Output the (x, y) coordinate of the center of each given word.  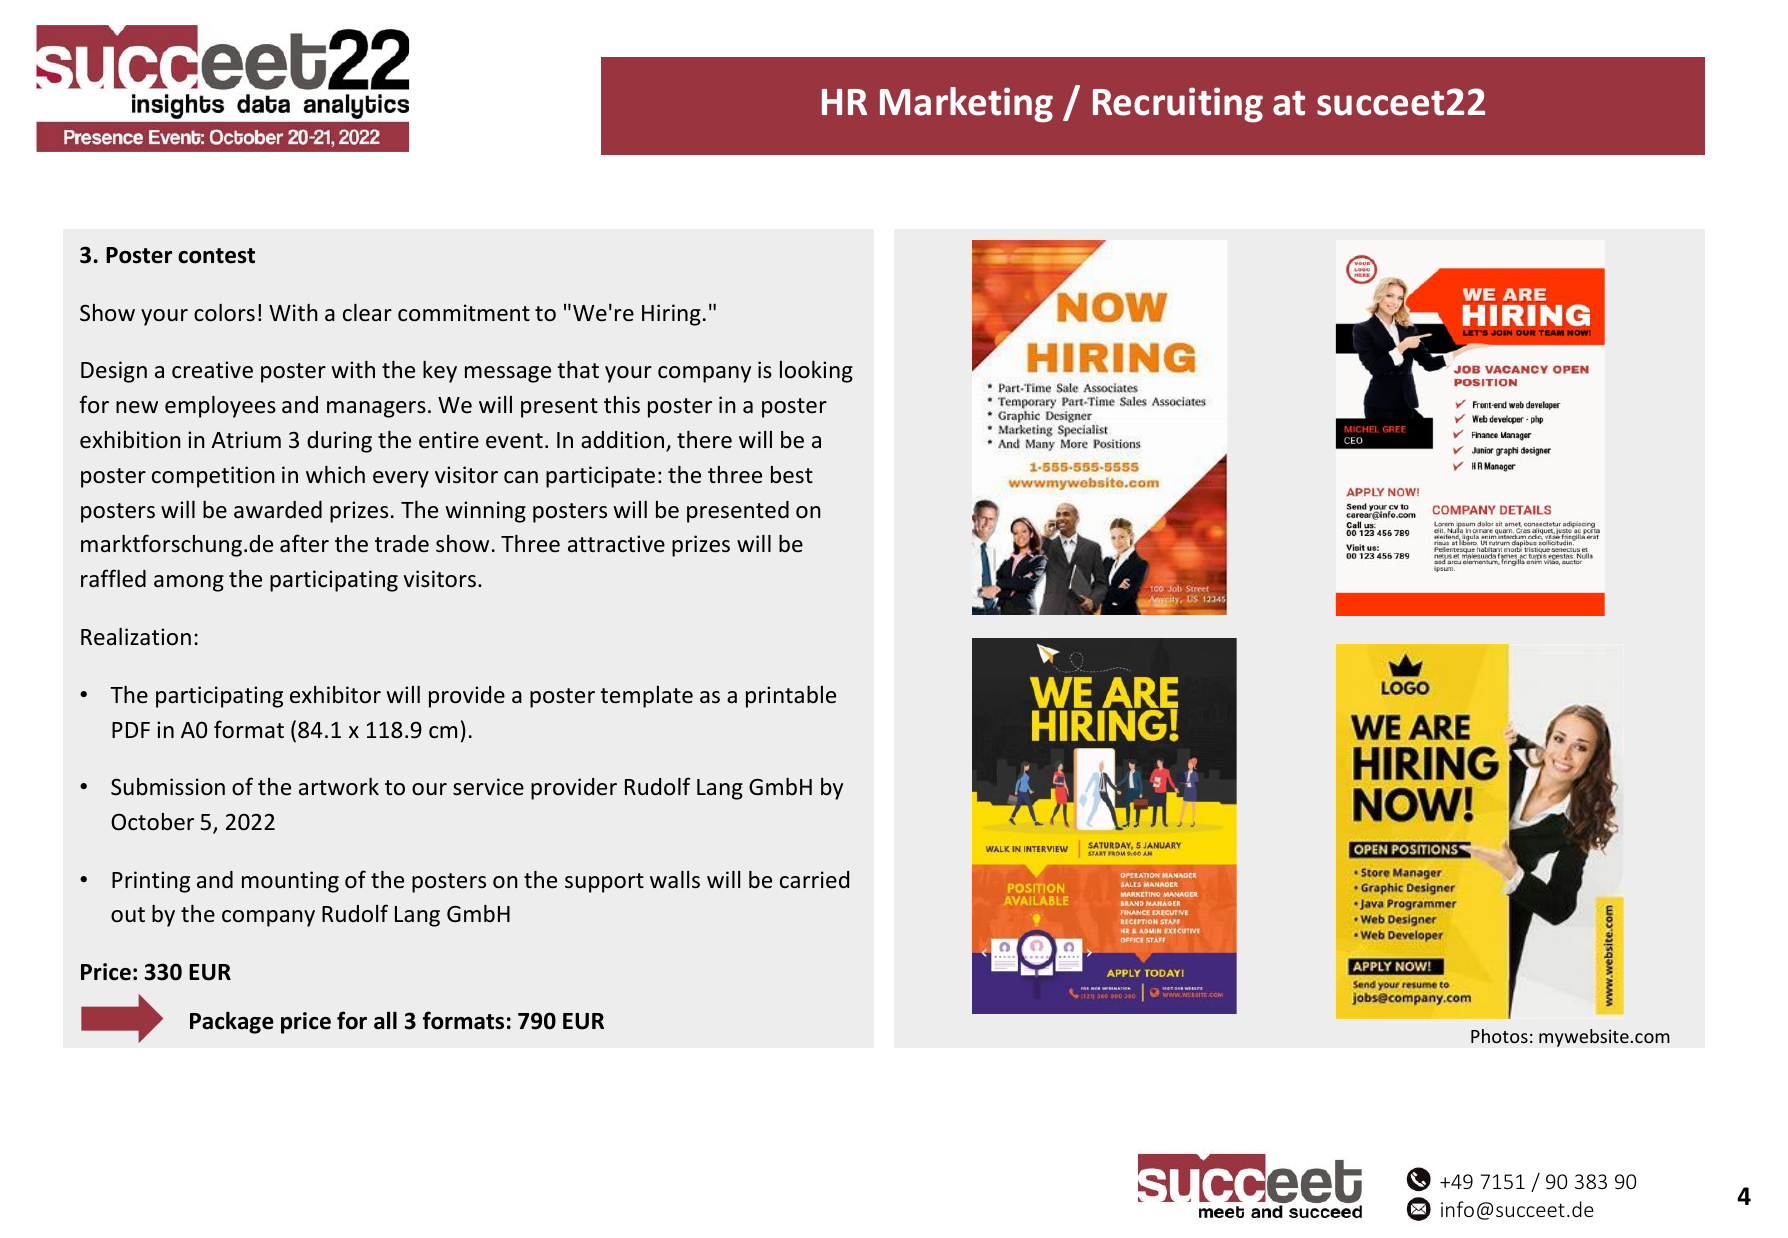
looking (816, 372)
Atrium (246, 440)
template (646, 697)
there (704, 440)
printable (791, 697)
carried (814, 880)
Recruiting (1178, 105)
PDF (131, 730)
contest (216, 256)
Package (232, 1022)
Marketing (966, 105)
